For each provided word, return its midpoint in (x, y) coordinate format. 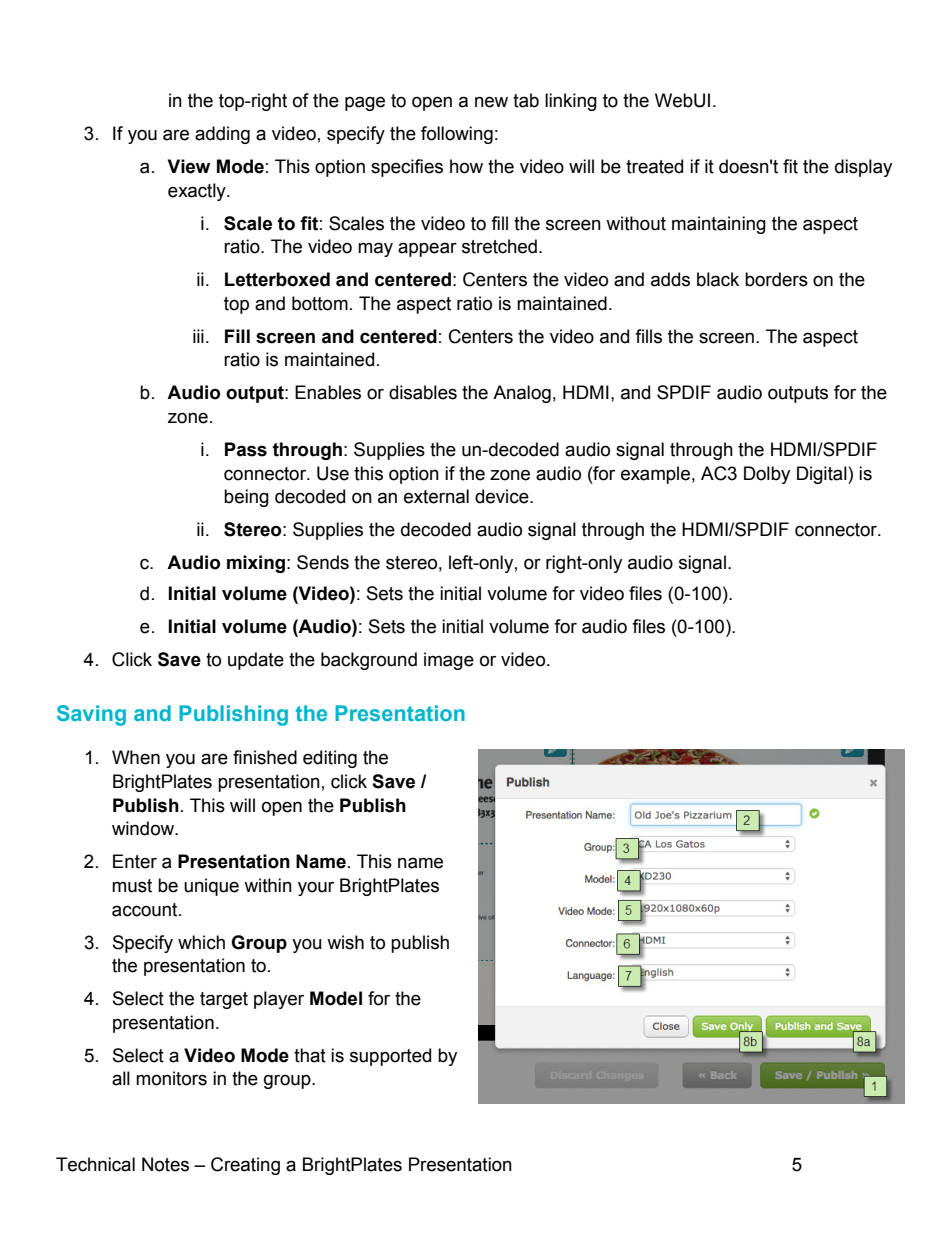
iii (198, 336)
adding (222, 135)
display (863, 168)
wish (345, 942)
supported (390, 1057)
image (449, 661)
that (310, 1055)
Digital (823, 475)
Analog (522, 394)
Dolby (767, 475)
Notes (165, 1164)
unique (211, 887)
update (256, 661)
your (316, 888)
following (457, 135)
